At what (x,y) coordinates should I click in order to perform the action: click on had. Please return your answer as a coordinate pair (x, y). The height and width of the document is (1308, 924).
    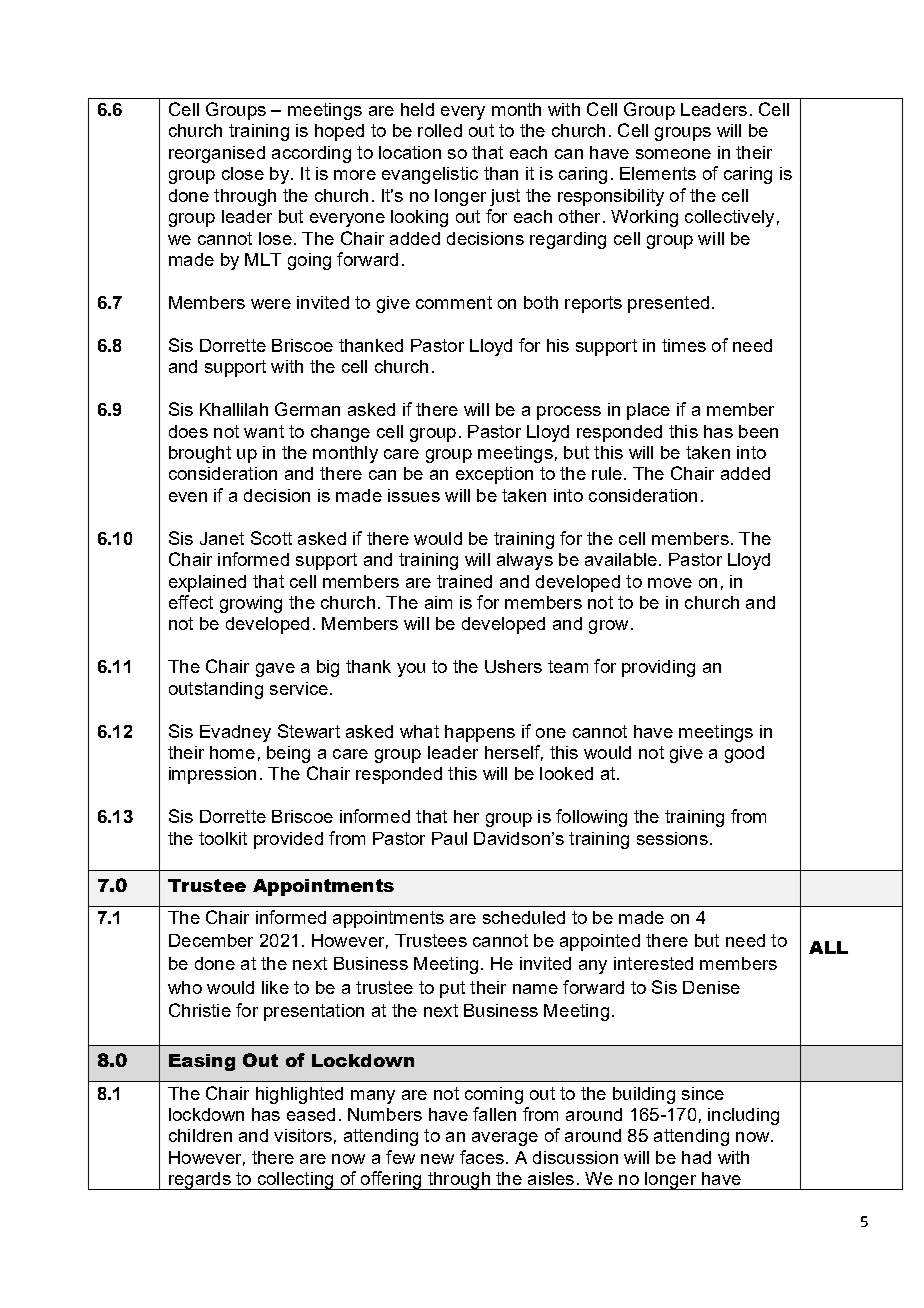
    Looking at the image, I should click on (696, 1157).
